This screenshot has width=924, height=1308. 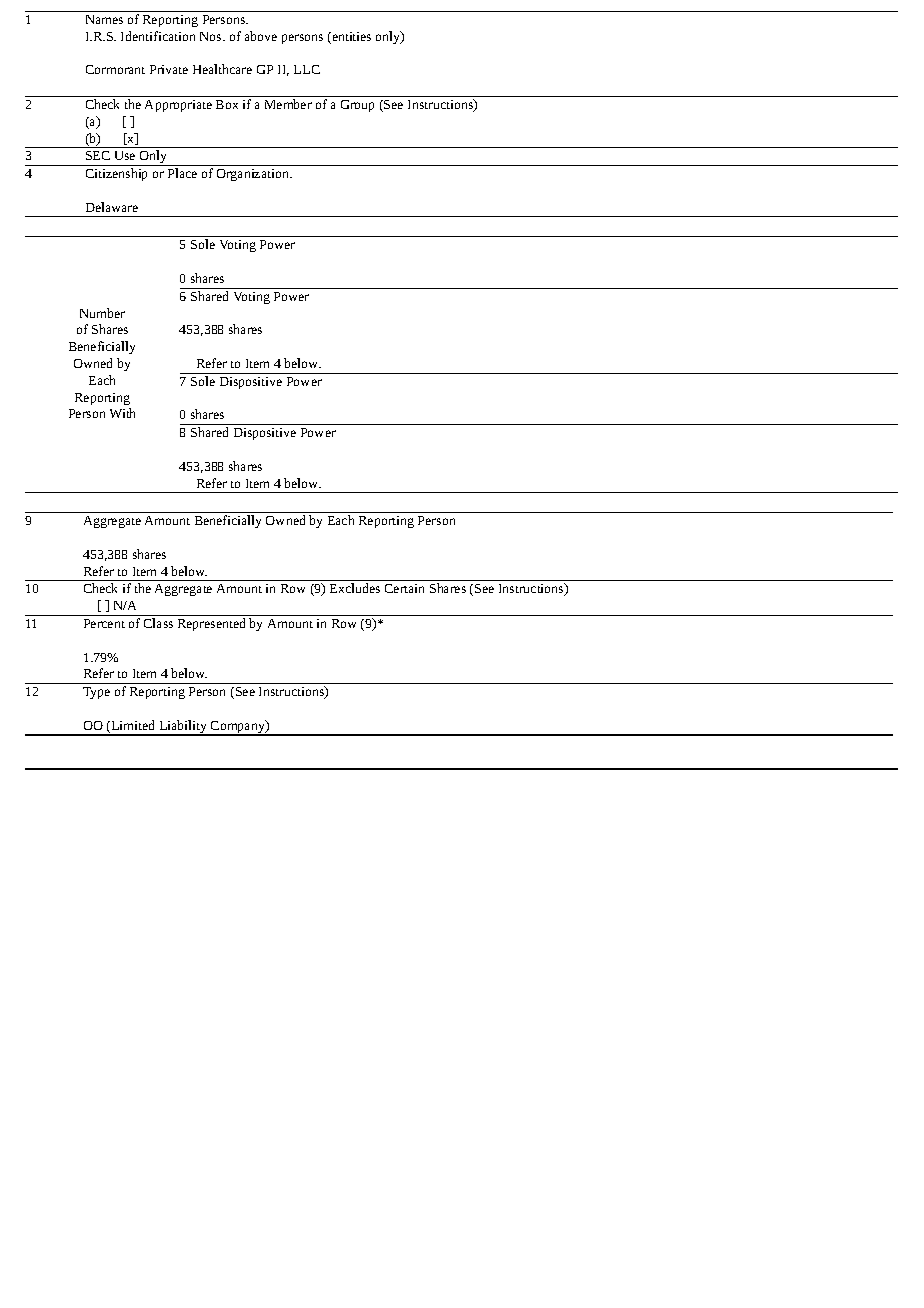 I want to click on Liability, so click(x=183, y=728).
